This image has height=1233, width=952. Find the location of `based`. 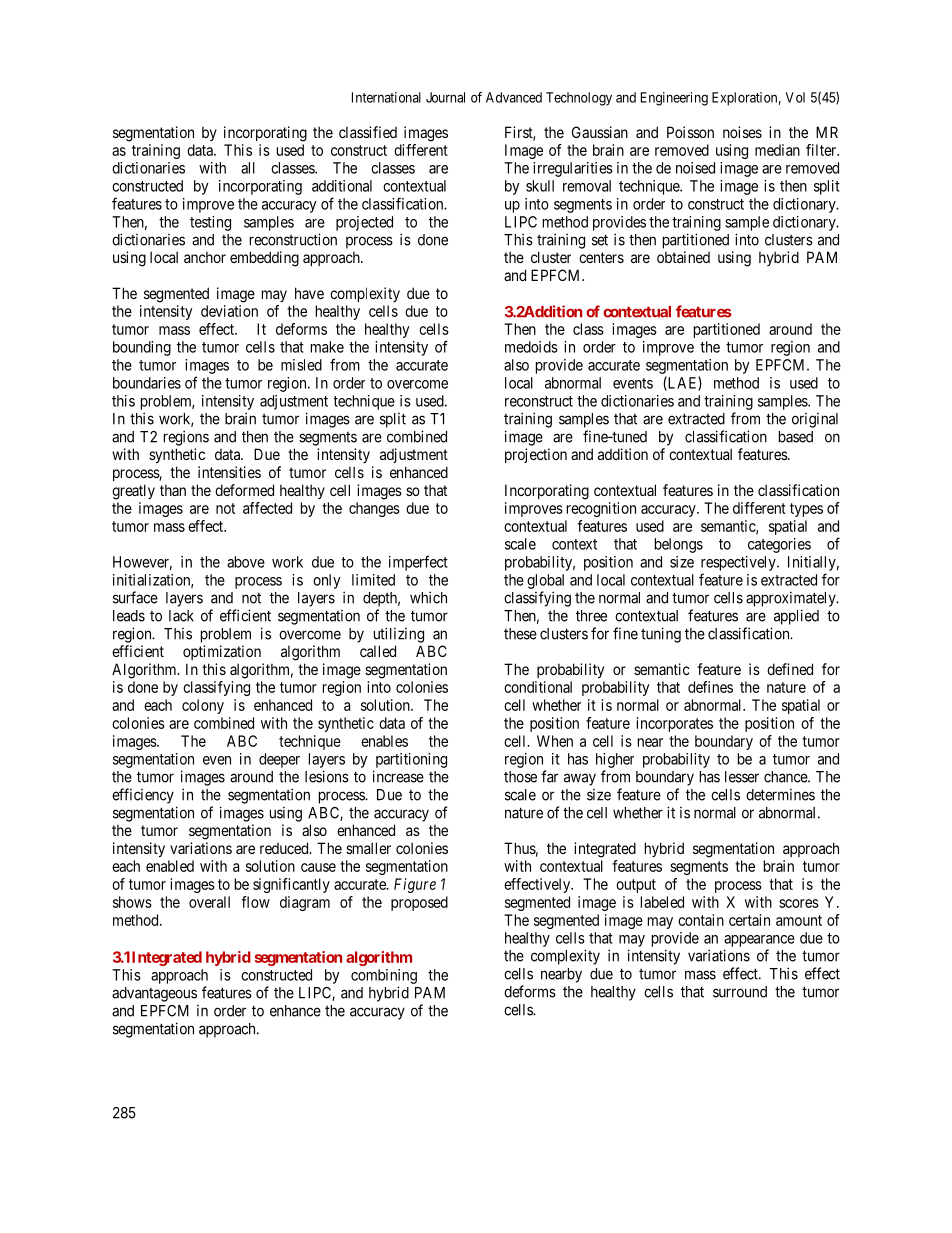

based is located at coordinates (796, 437).
